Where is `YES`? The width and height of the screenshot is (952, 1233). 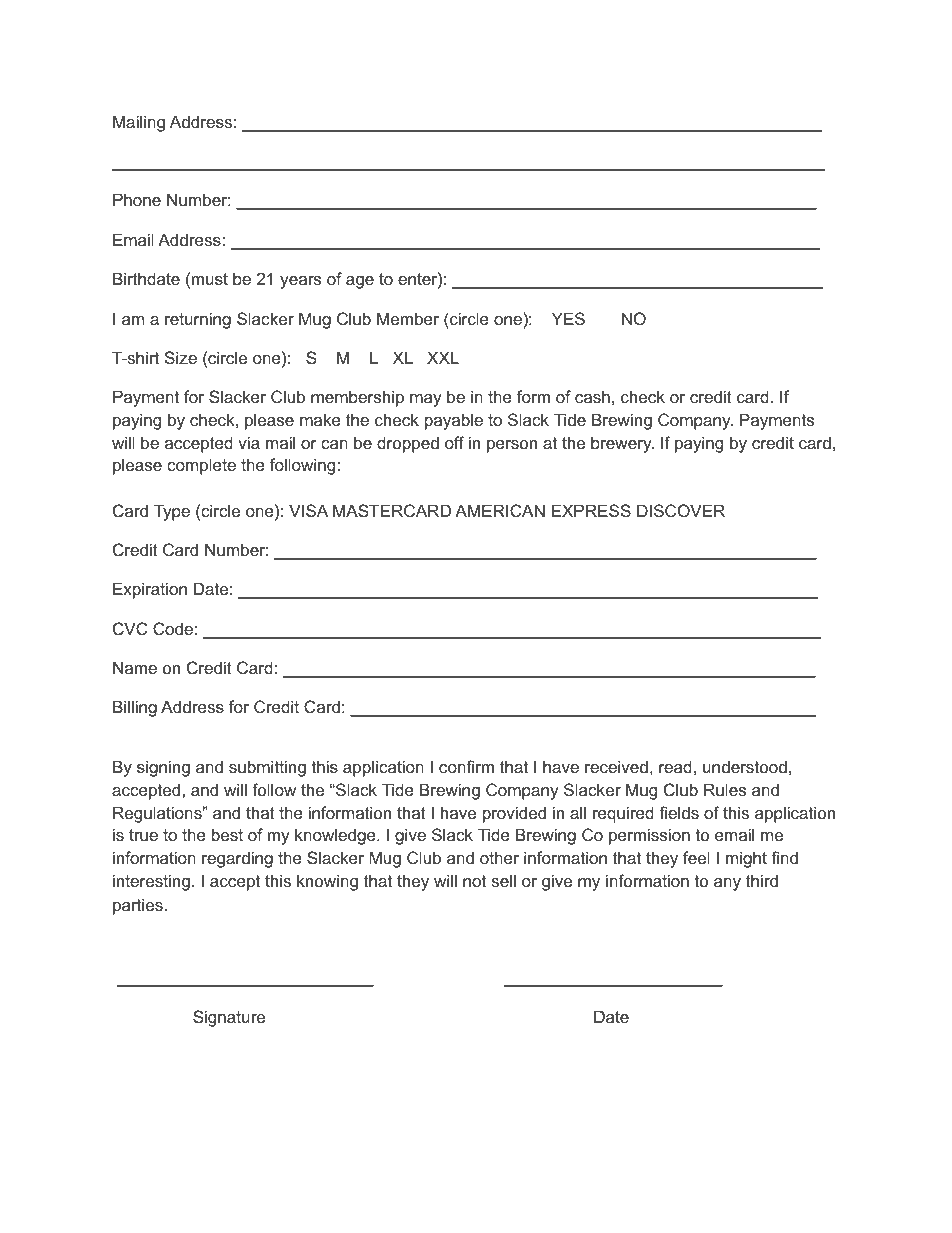 YES is located at coordinates (568, 318).
